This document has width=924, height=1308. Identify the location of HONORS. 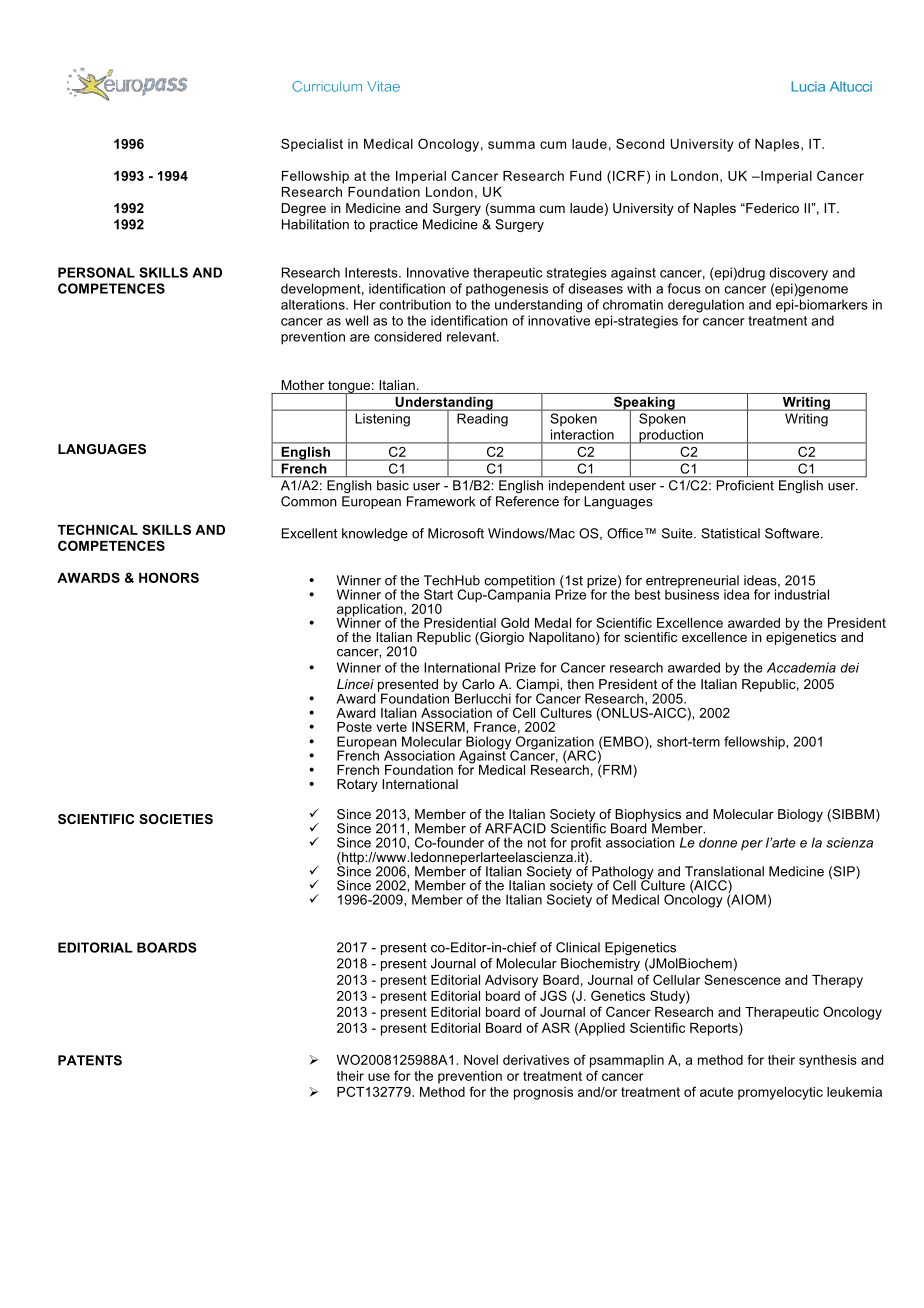
(169, 577).
